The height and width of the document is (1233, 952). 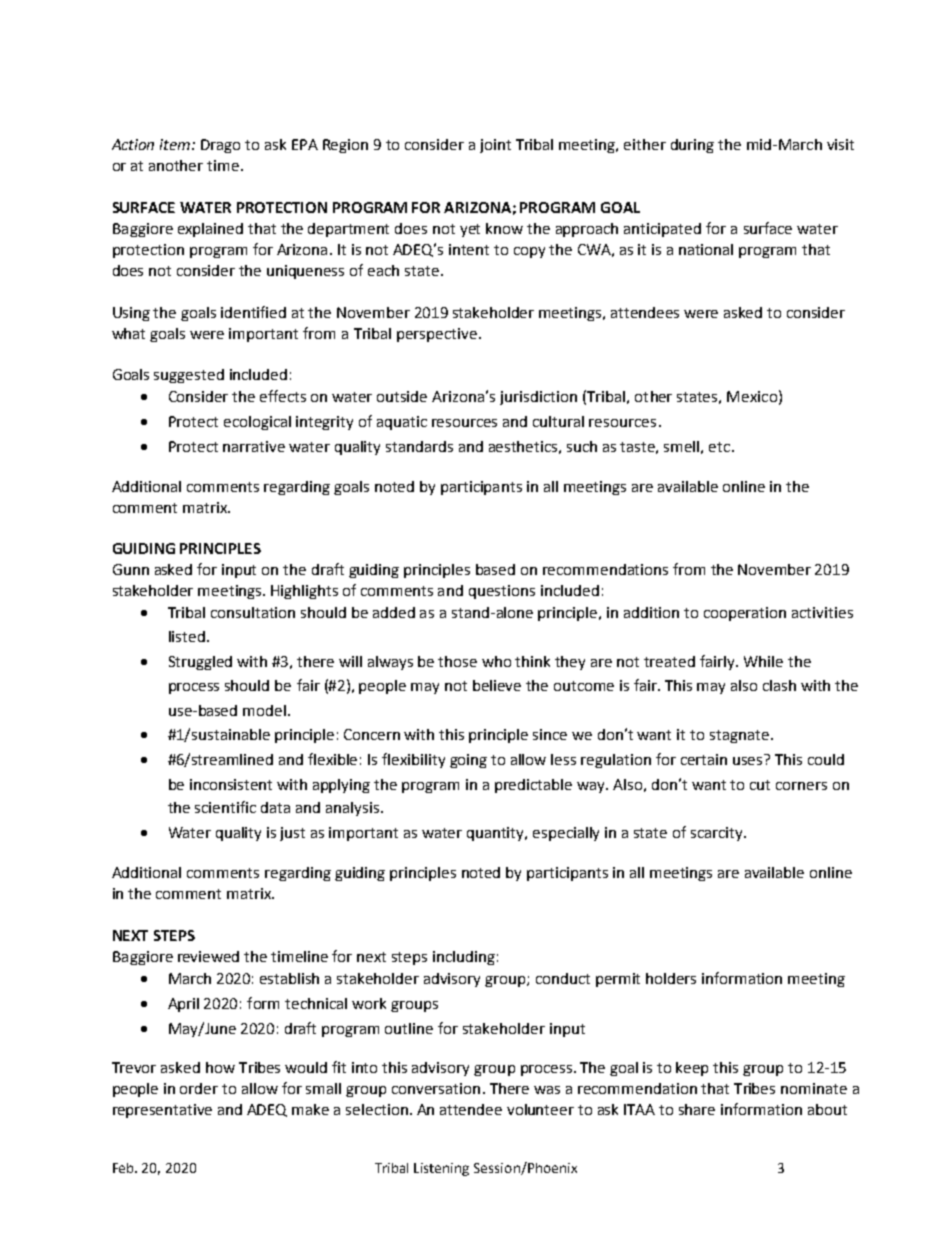 What do you see at coordinates (464, 958) in the document?
I see `including` at bounding box center [464, 958].
